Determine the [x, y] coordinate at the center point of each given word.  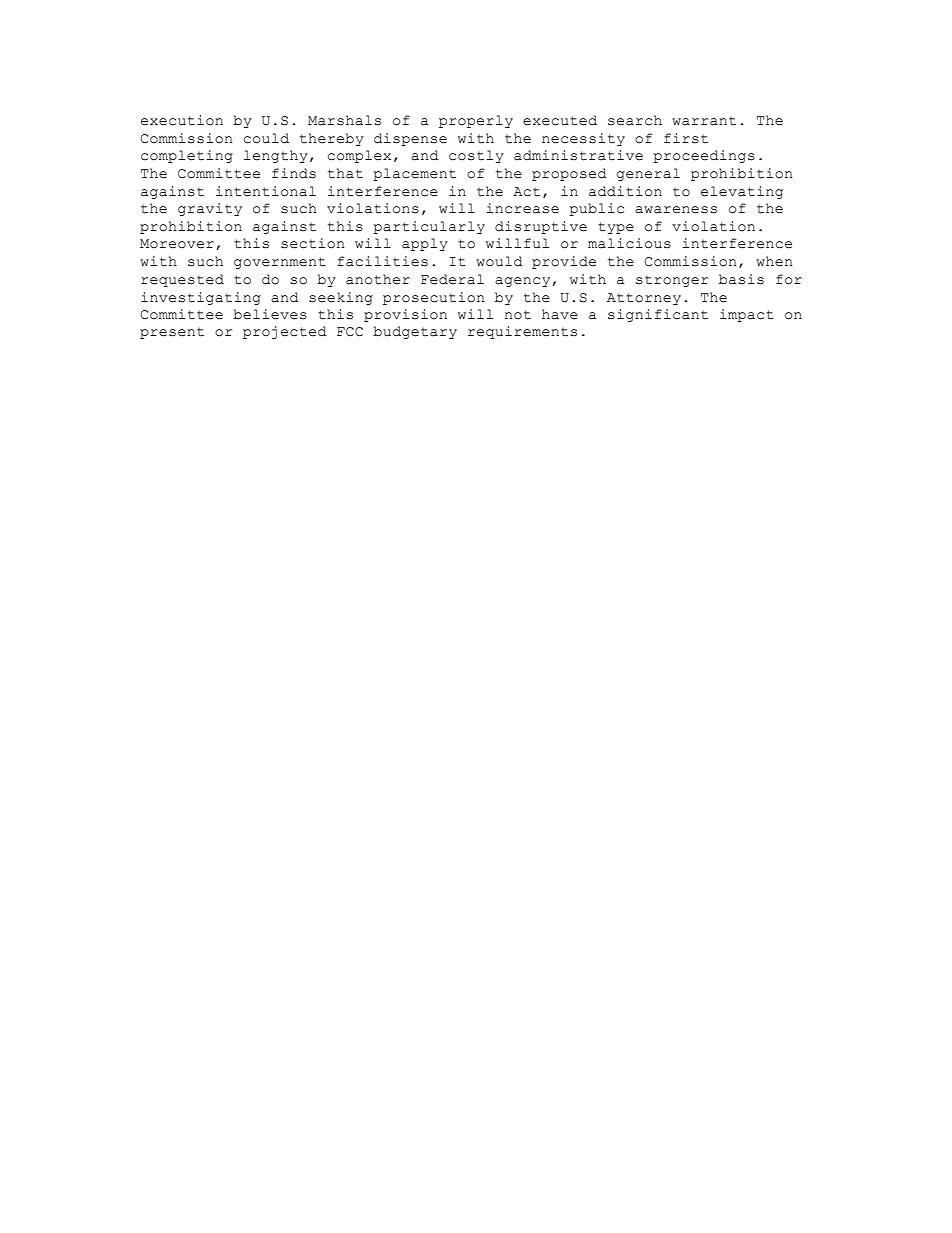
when [774, 261]
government [280, 263]
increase [522, 208]
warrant [704, 121]
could [266, 138]
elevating [742, 192]
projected [285, 332]
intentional [266, 191]
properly [476, 121]
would [499, 261]
